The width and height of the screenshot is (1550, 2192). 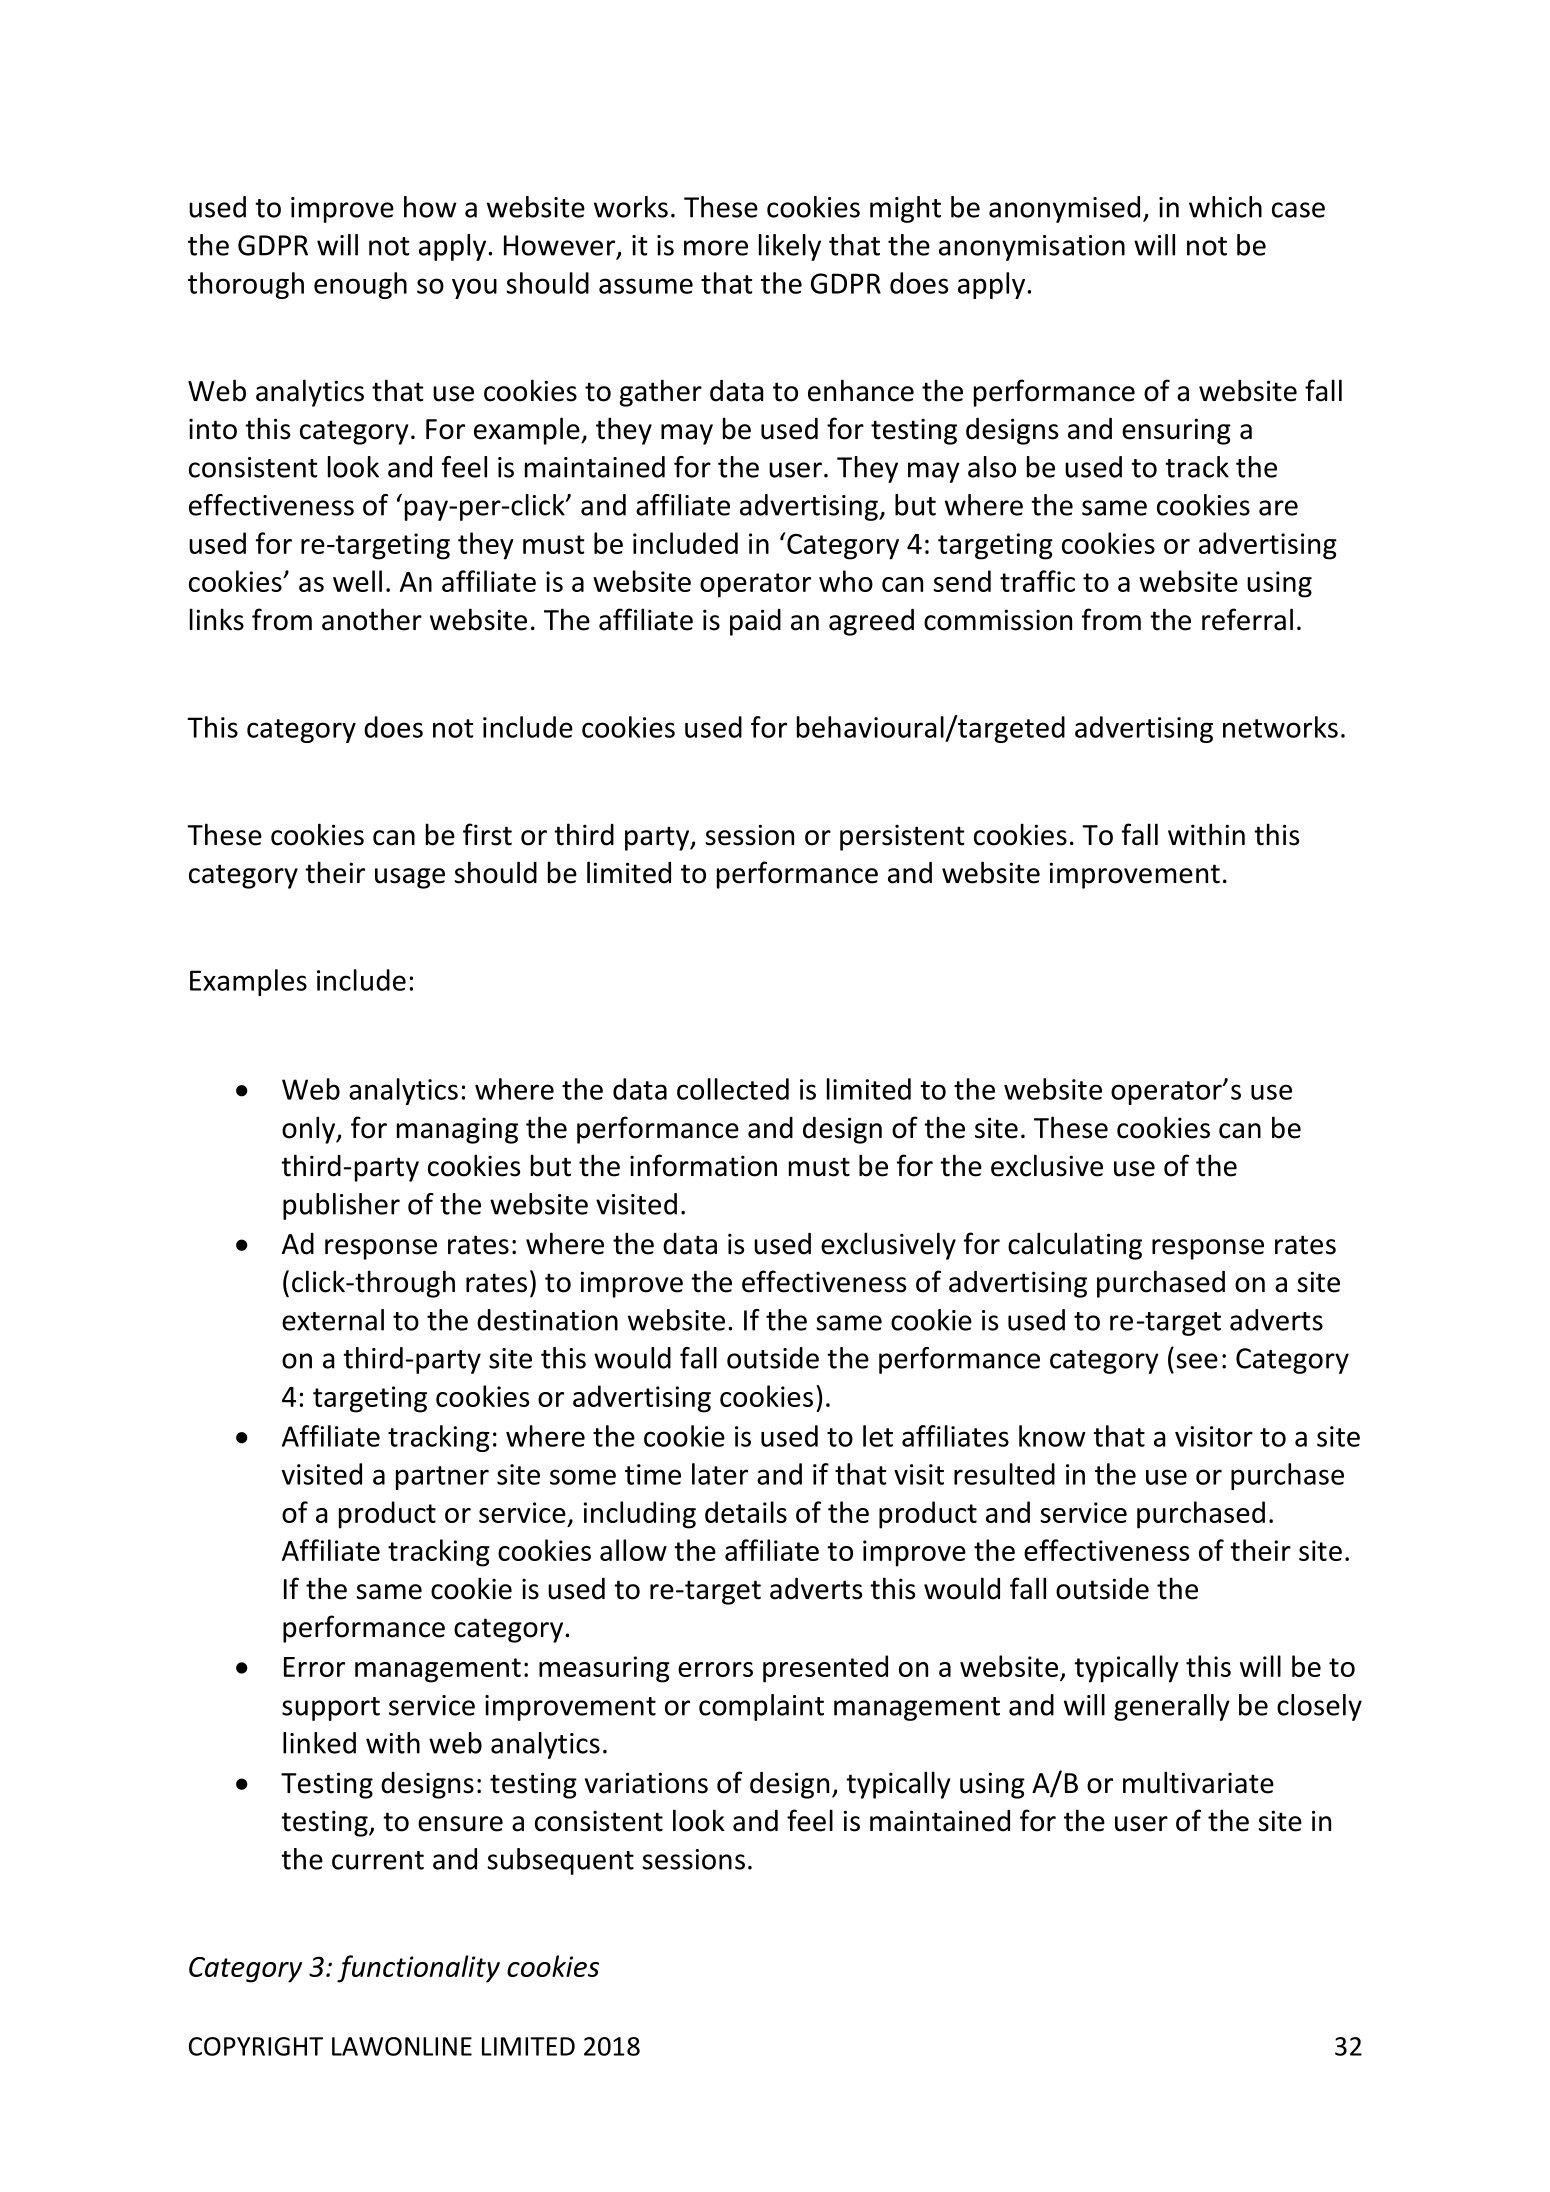 What do you see at coordinates (1225, 207) in the screenshot?
I see `which` at bounding box center [1225, 207].
